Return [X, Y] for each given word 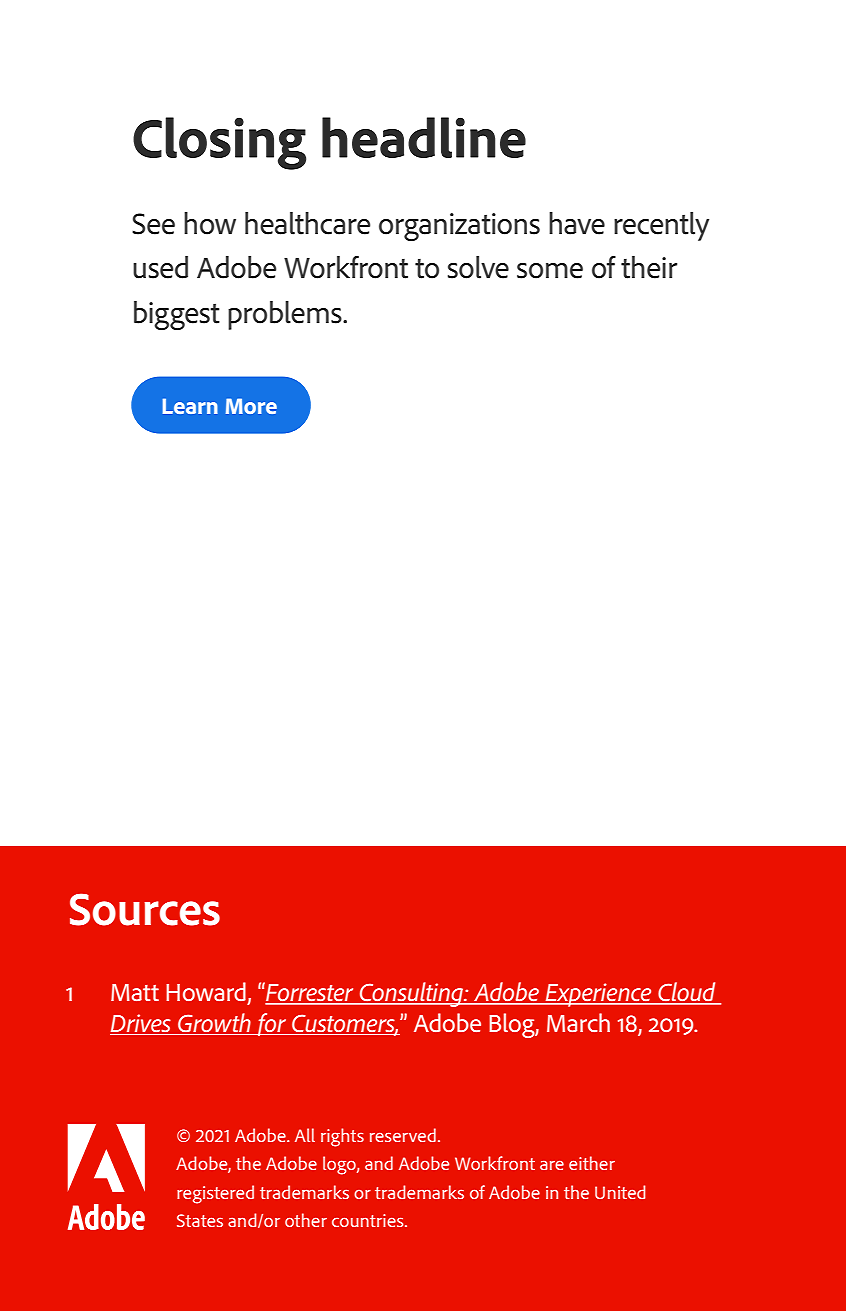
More [251, 406]
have [577, 223]
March [578, 1022]
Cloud [687, 993]
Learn [190, 406]
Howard [206, 991]
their [649, 267]
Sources [145, 909]
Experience [599, 995]
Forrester [310, 993]
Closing [219, 143]
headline [424, 137]
